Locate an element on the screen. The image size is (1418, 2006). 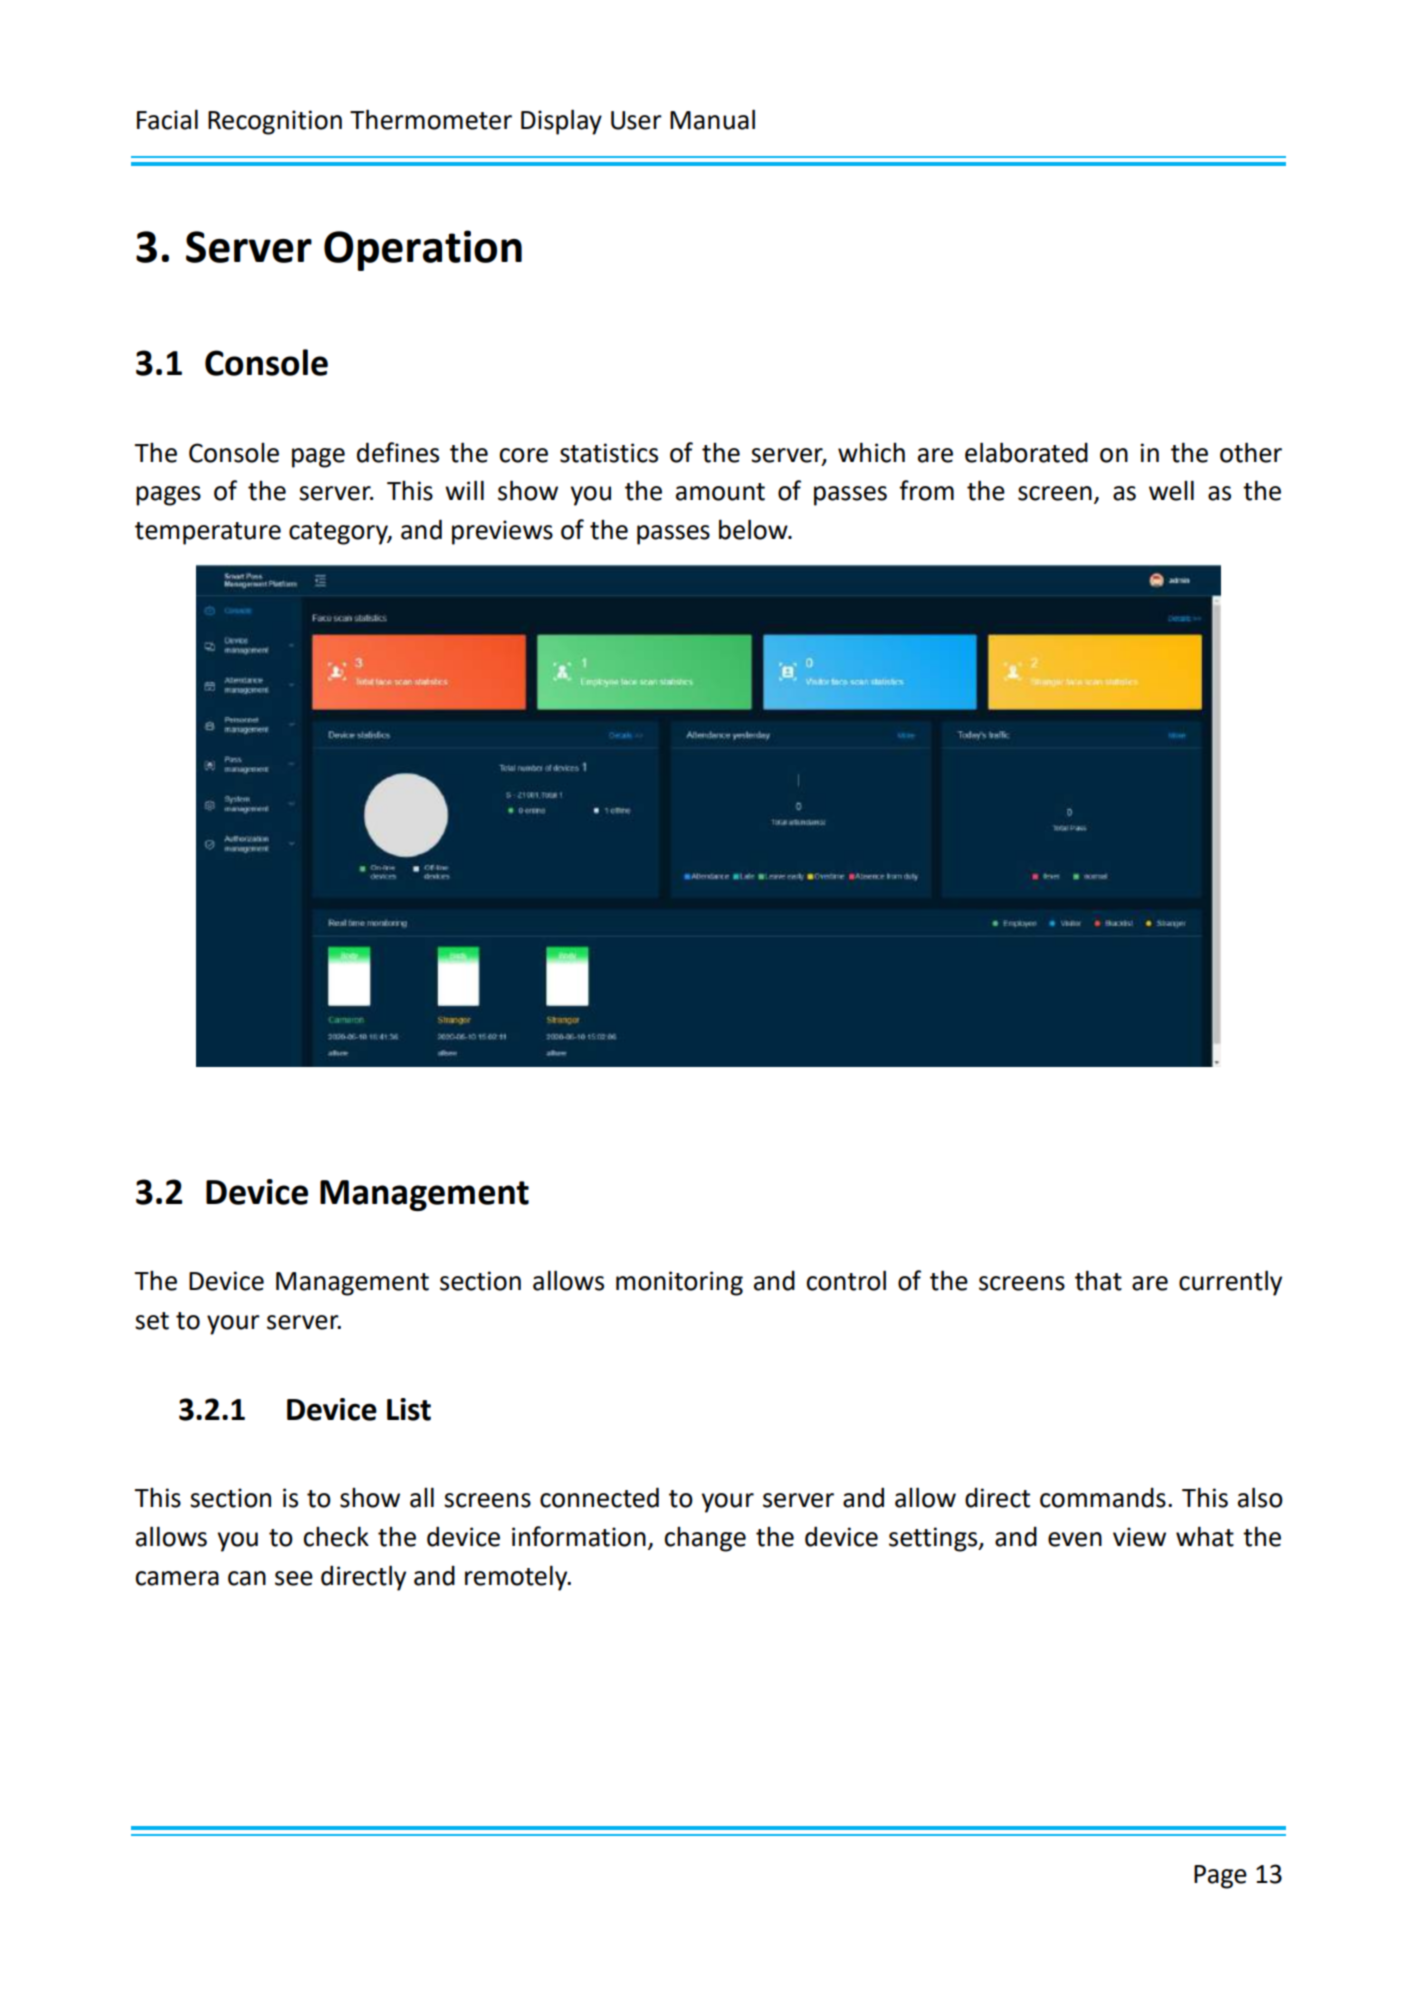
elaborated is located at coordinates (1026, 452).
